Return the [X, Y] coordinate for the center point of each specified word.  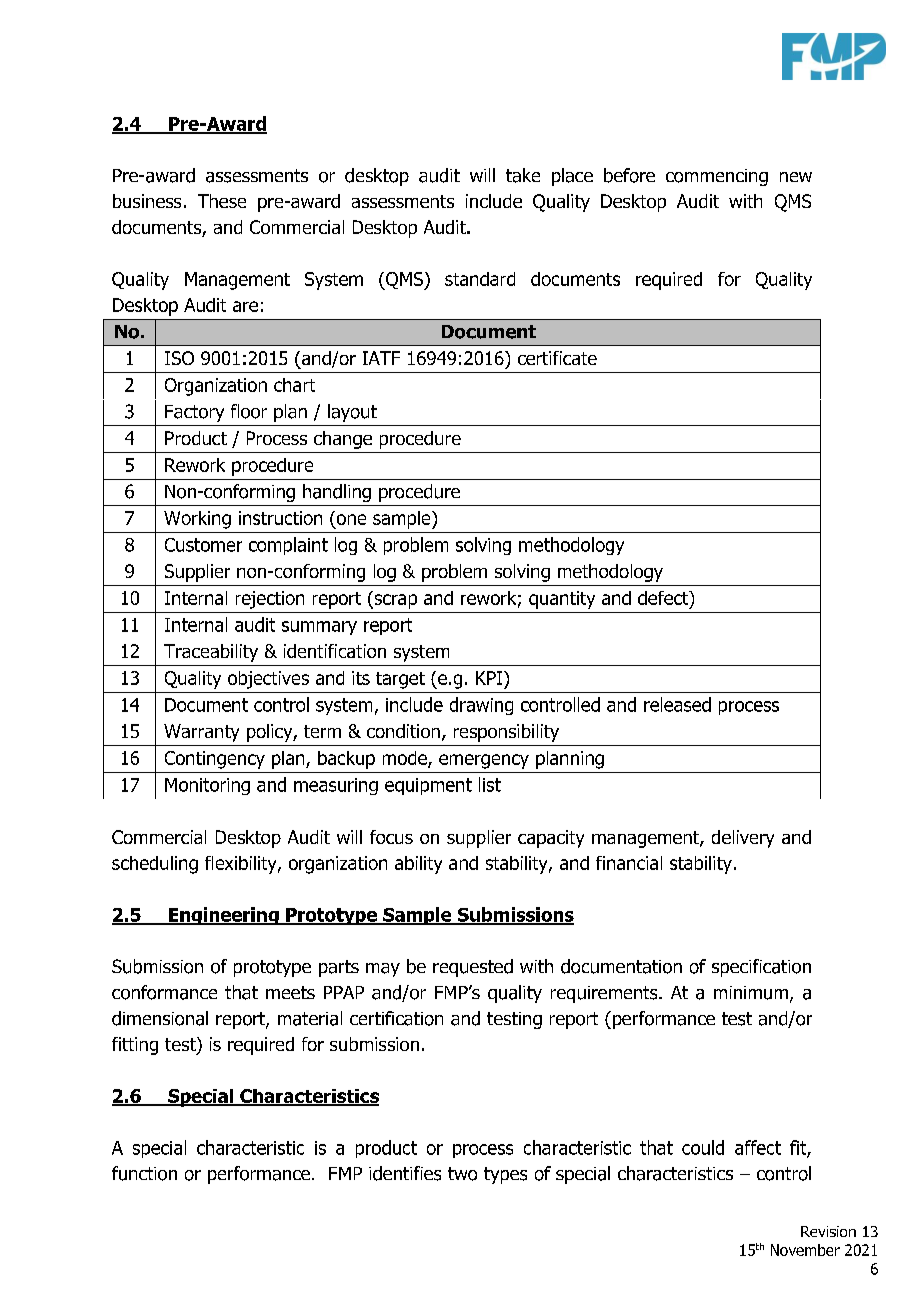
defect [664, 599]
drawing [481, 706]
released [677, 704]
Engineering [224, 916]
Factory [194, 413]
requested [473, 968]
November [805, 1250]
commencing [717, 177]
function [144, 1173]
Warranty [201, 733]
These [222, 201]
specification [761, 968]
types [505, 1175]
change [343, 440]
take [523, 175]
